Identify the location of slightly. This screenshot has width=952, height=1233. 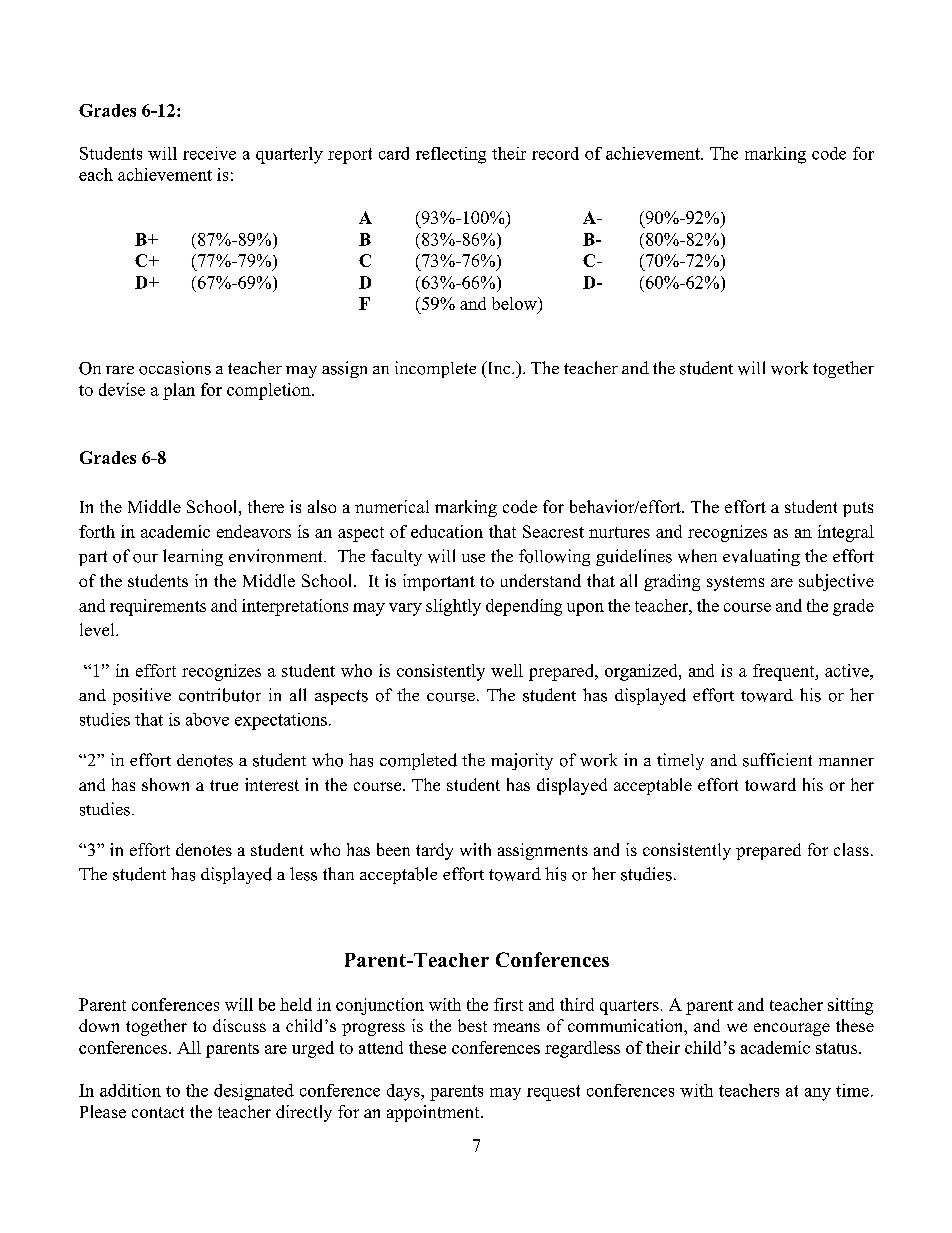
(453, 607).
